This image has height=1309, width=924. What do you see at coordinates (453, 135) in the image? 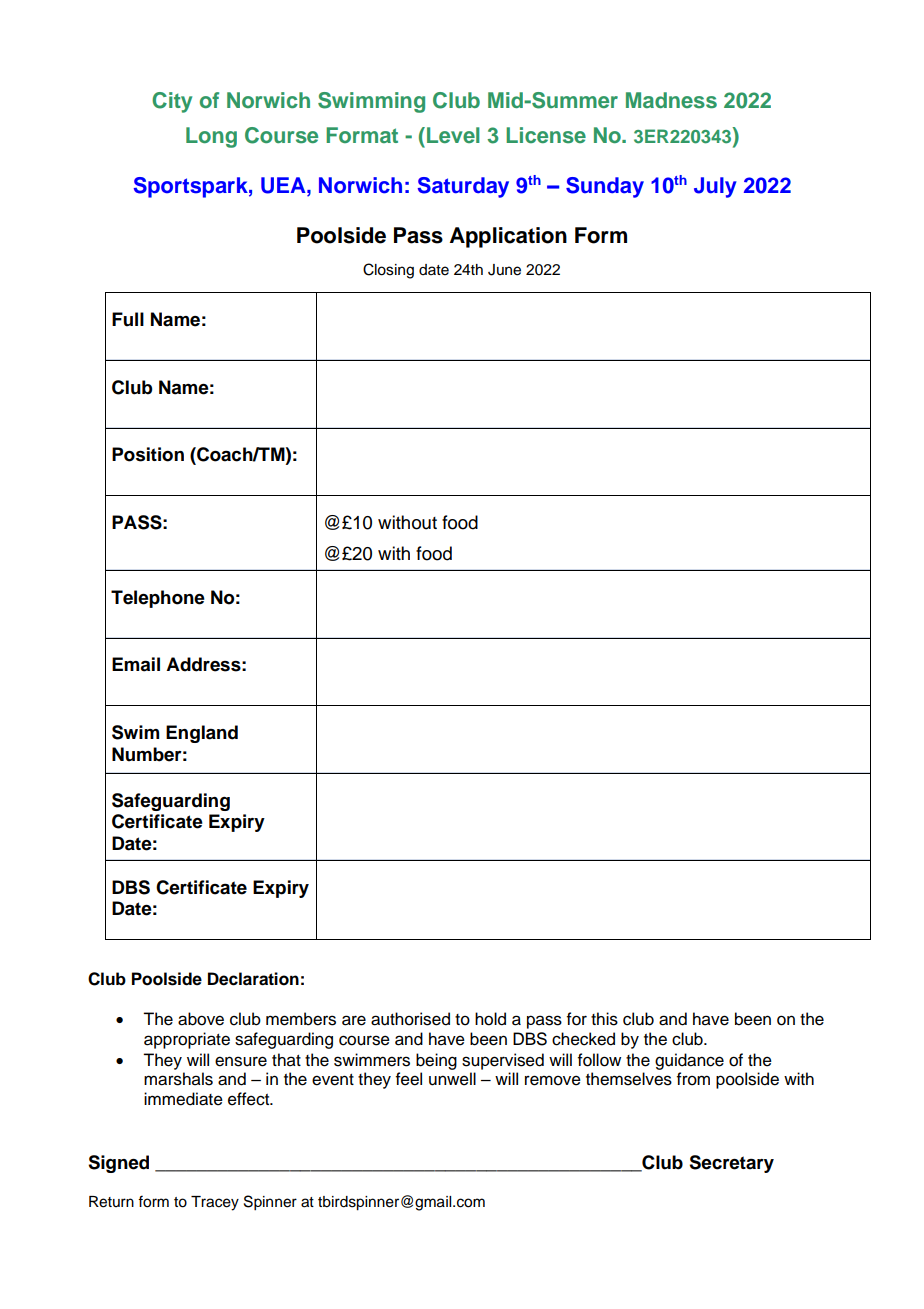
I see `Level` at bounding box center [453, 135].
